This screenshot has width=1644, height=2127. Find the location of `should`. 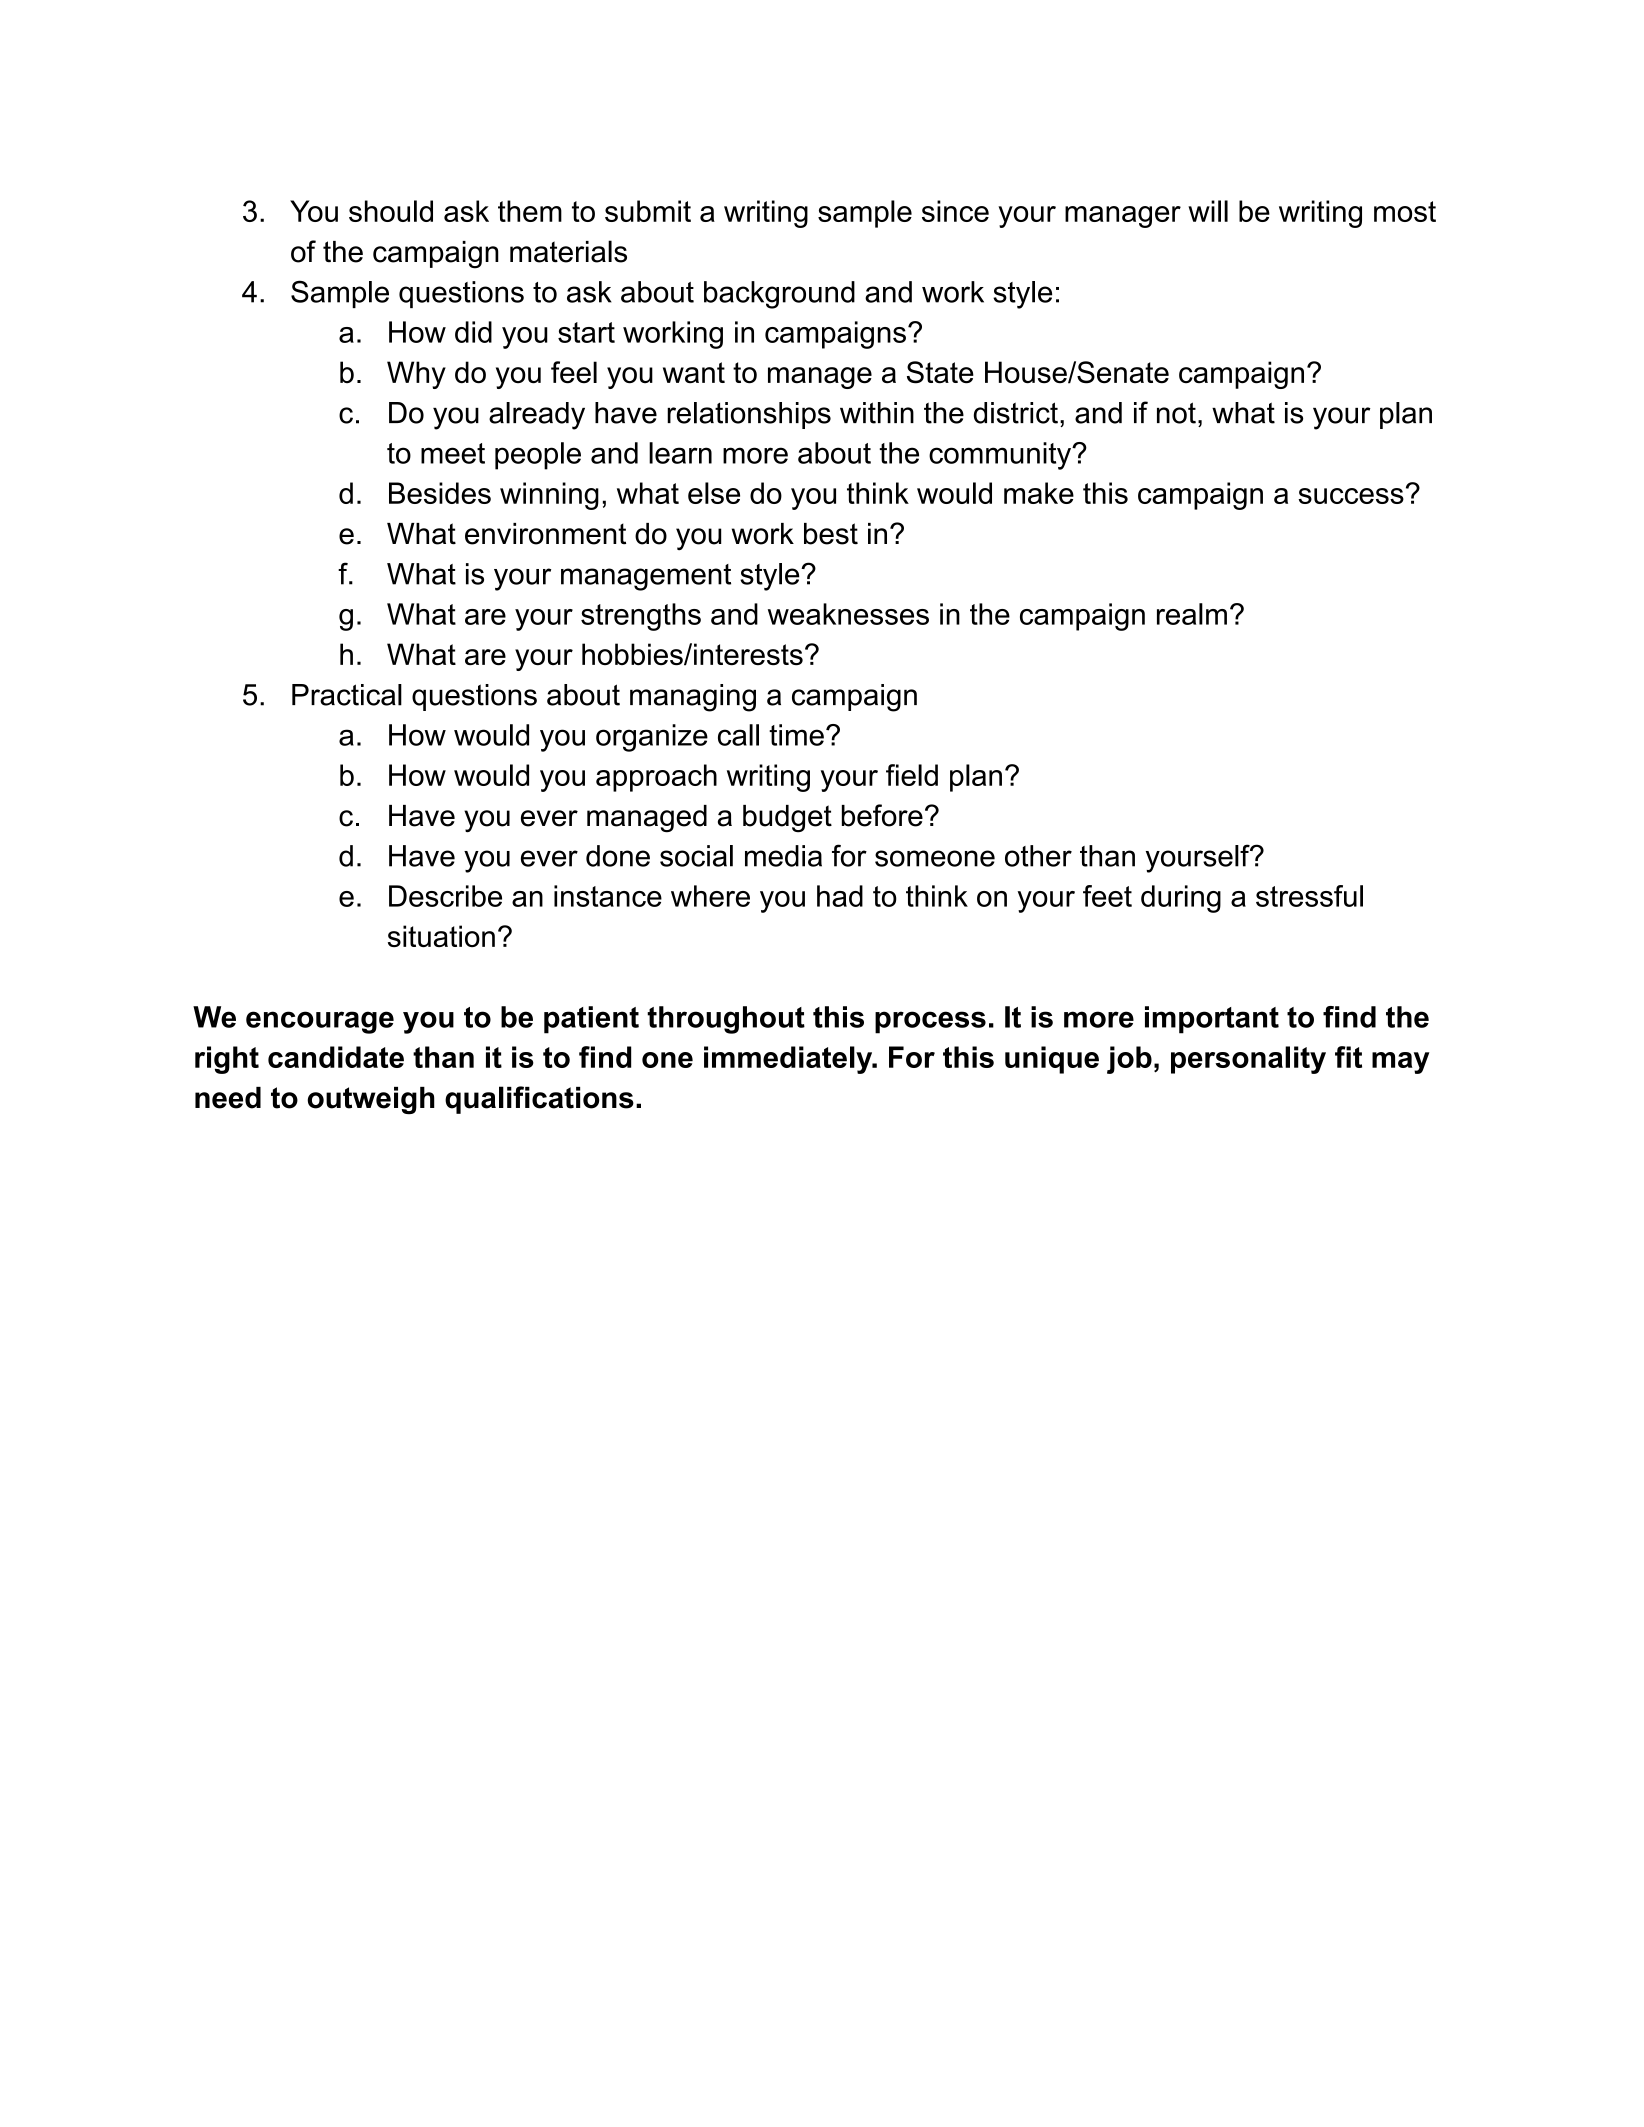

should is located at coordinates (391, 211).
